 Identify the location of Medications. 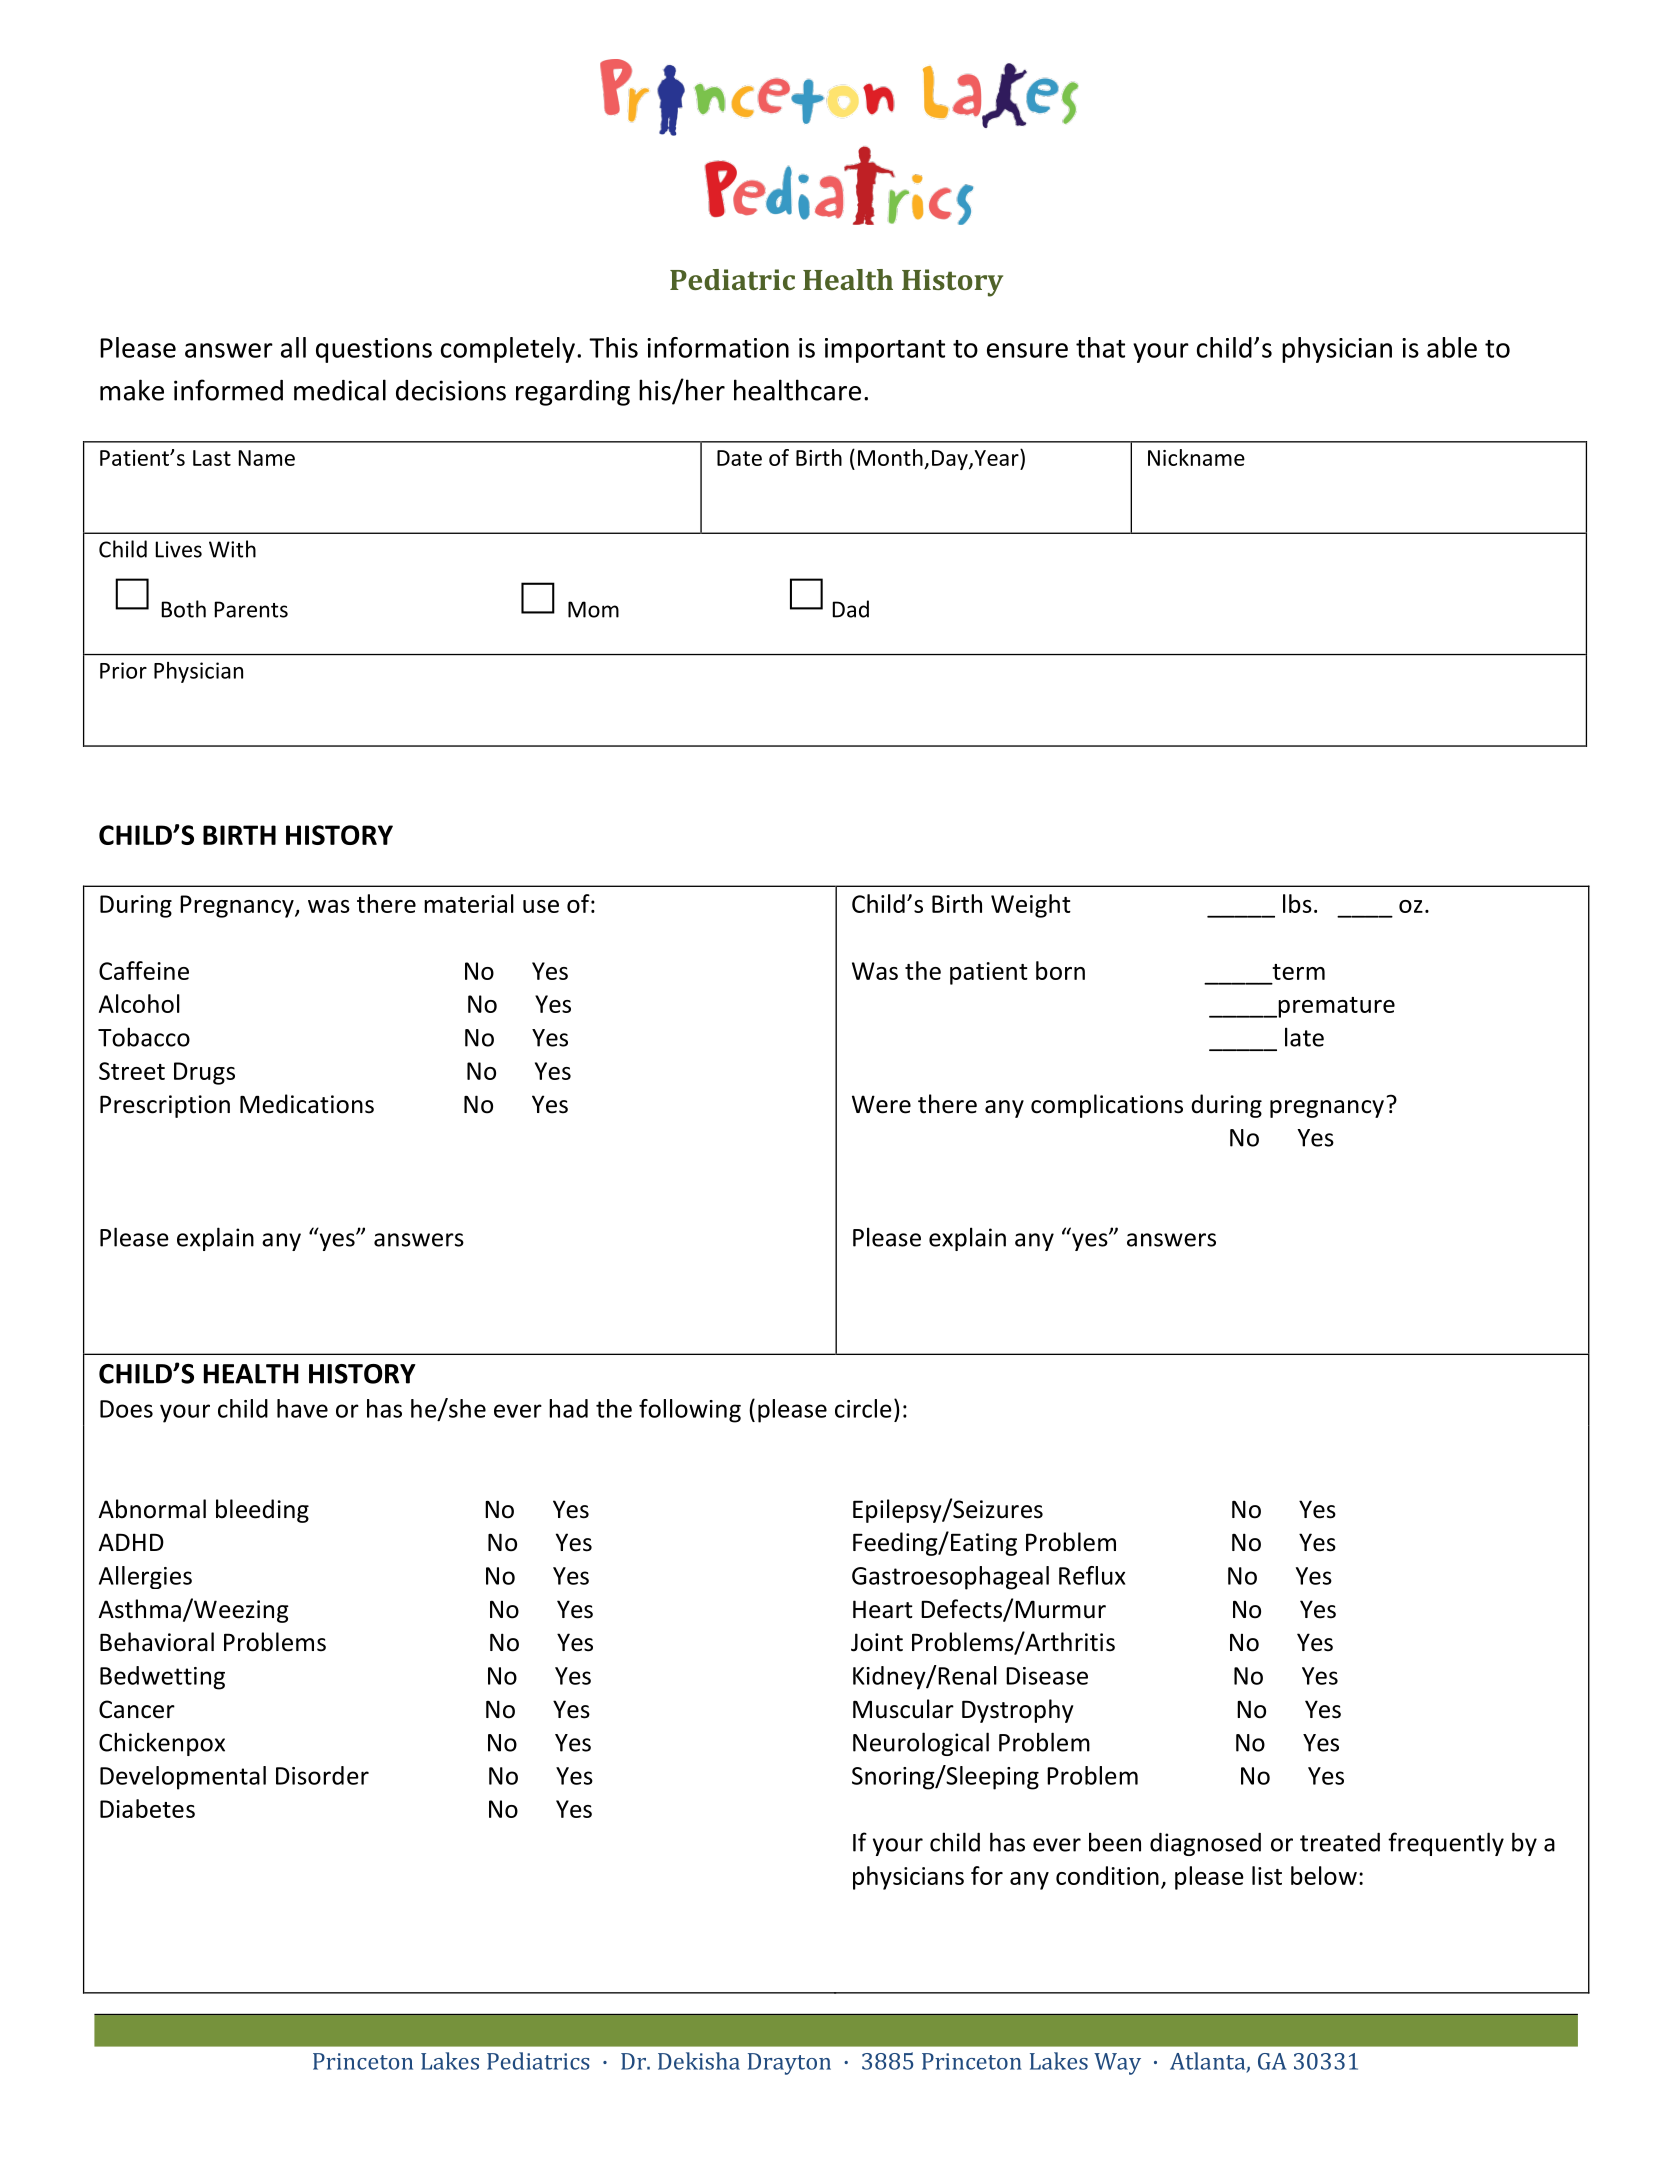
(307, 1104).
